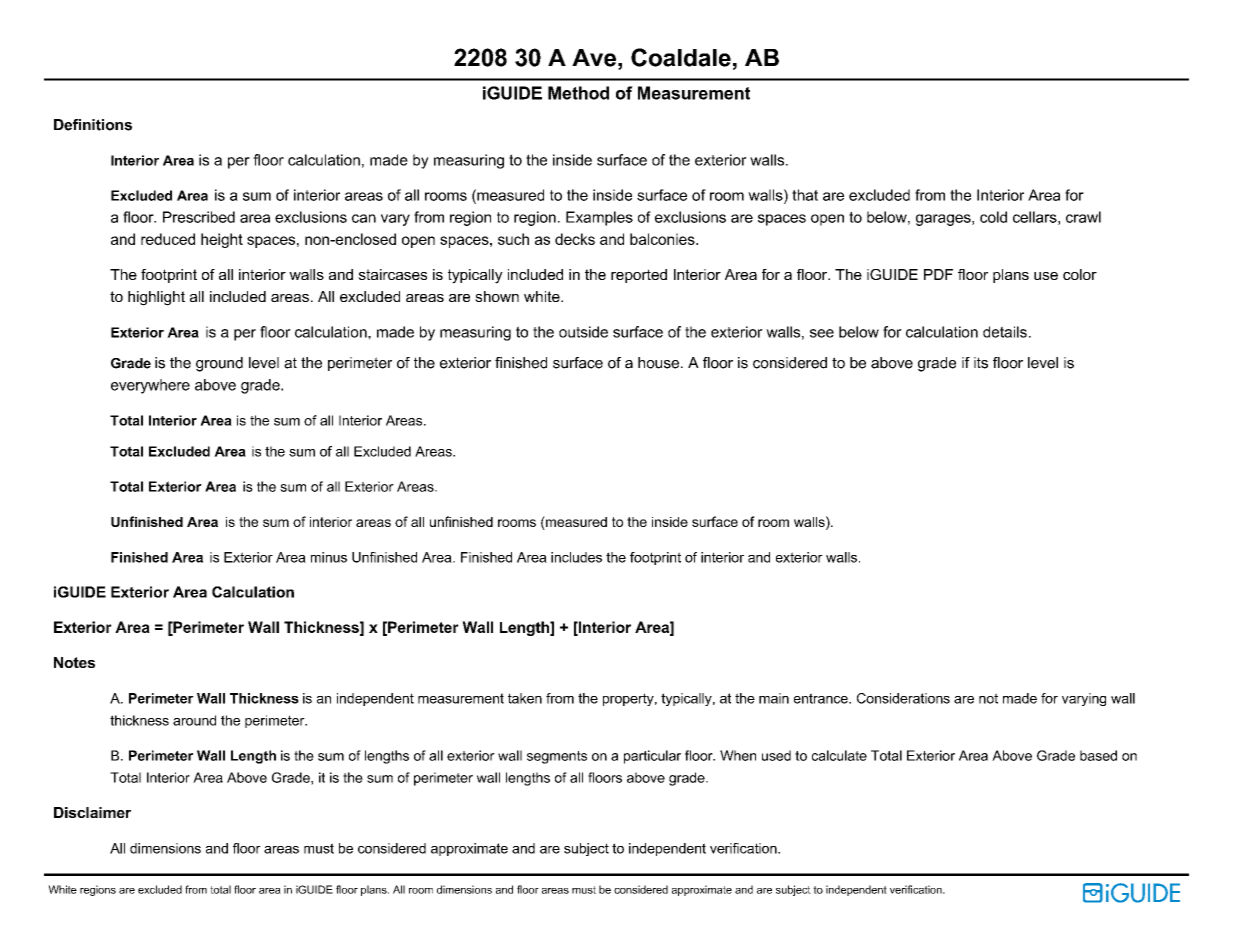 This document has height=952, width=1233. Describe the element at coordinates (660, 363) in the document. I see `house` at that location.
